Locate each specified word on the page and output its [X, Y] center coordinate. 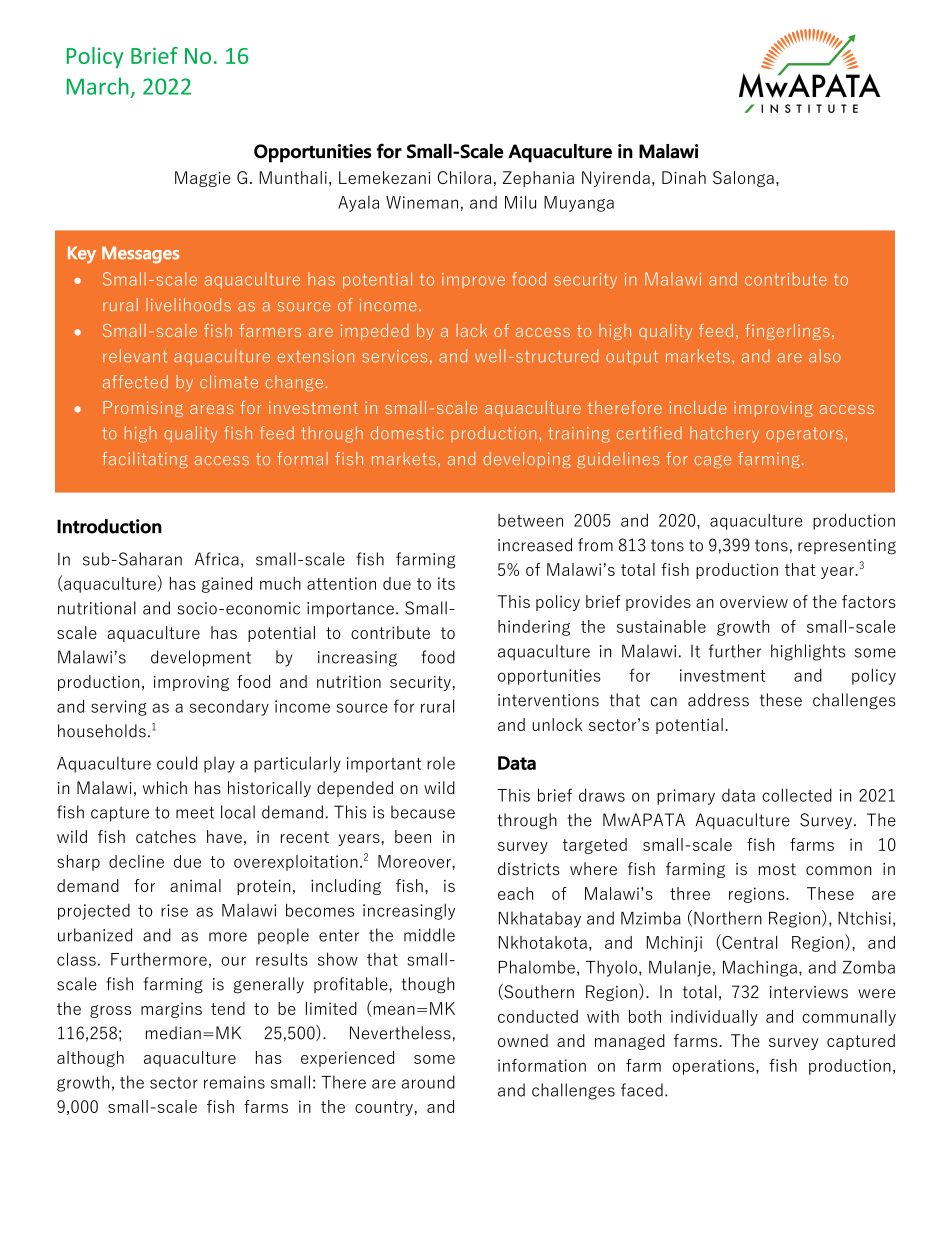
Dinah [684, 177]
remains [234, 1082]
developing [527, 460]
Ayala [358, 204]
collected [797, 795]
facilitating [145, 460]
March [98, 86]
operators [804, 435]
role [441, 763]
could [177, 763]
